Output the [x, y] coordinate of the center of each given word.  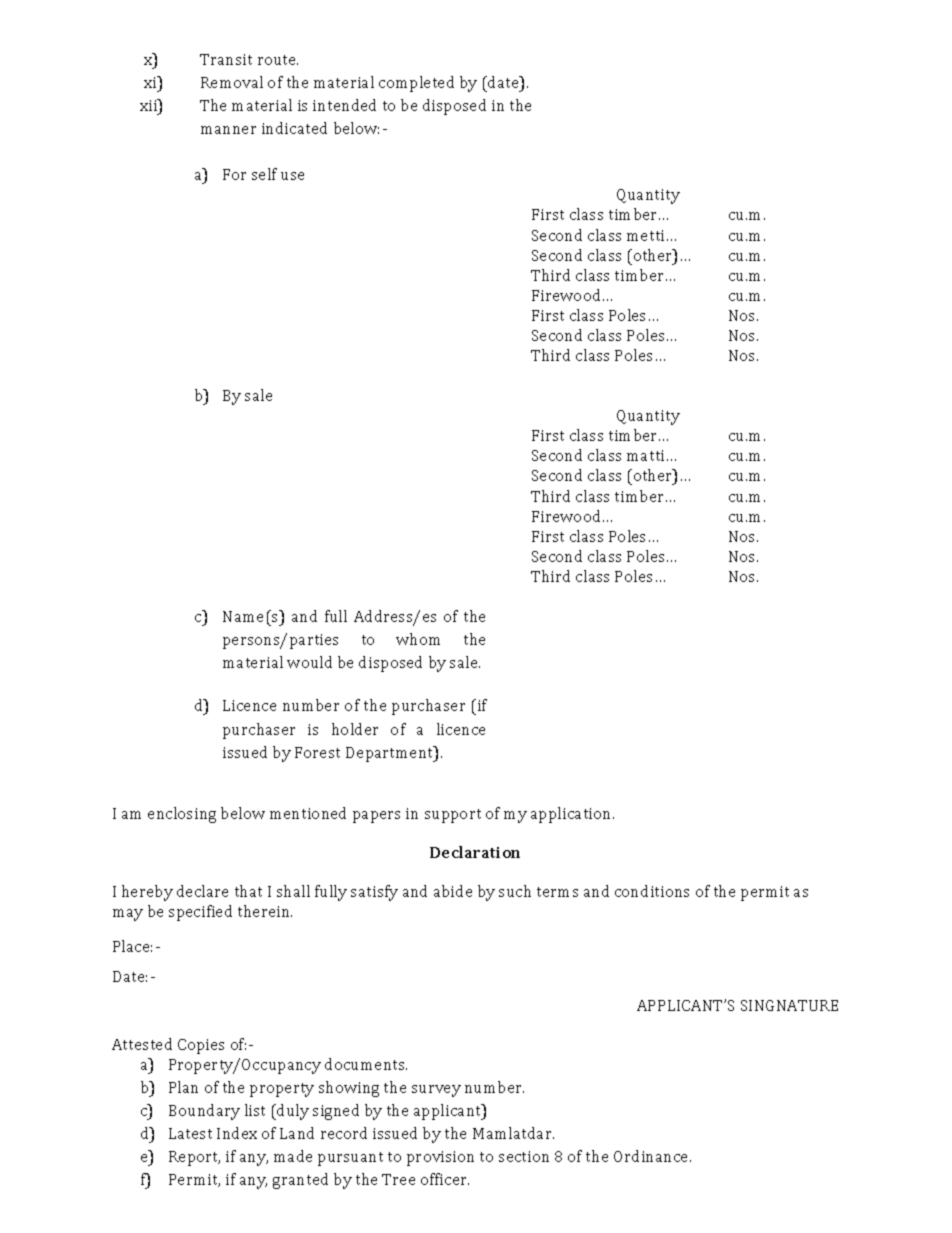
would [309, 662]
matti [645, 455]
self [264, 174]
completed [416, 84]
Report [194, 1158]
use [292, 176]
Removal [232, 82]
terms [557, 892]
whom [418, 639]
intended [344, 105]
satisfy [374, 893]
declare [202, 891]
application [572, 815]
